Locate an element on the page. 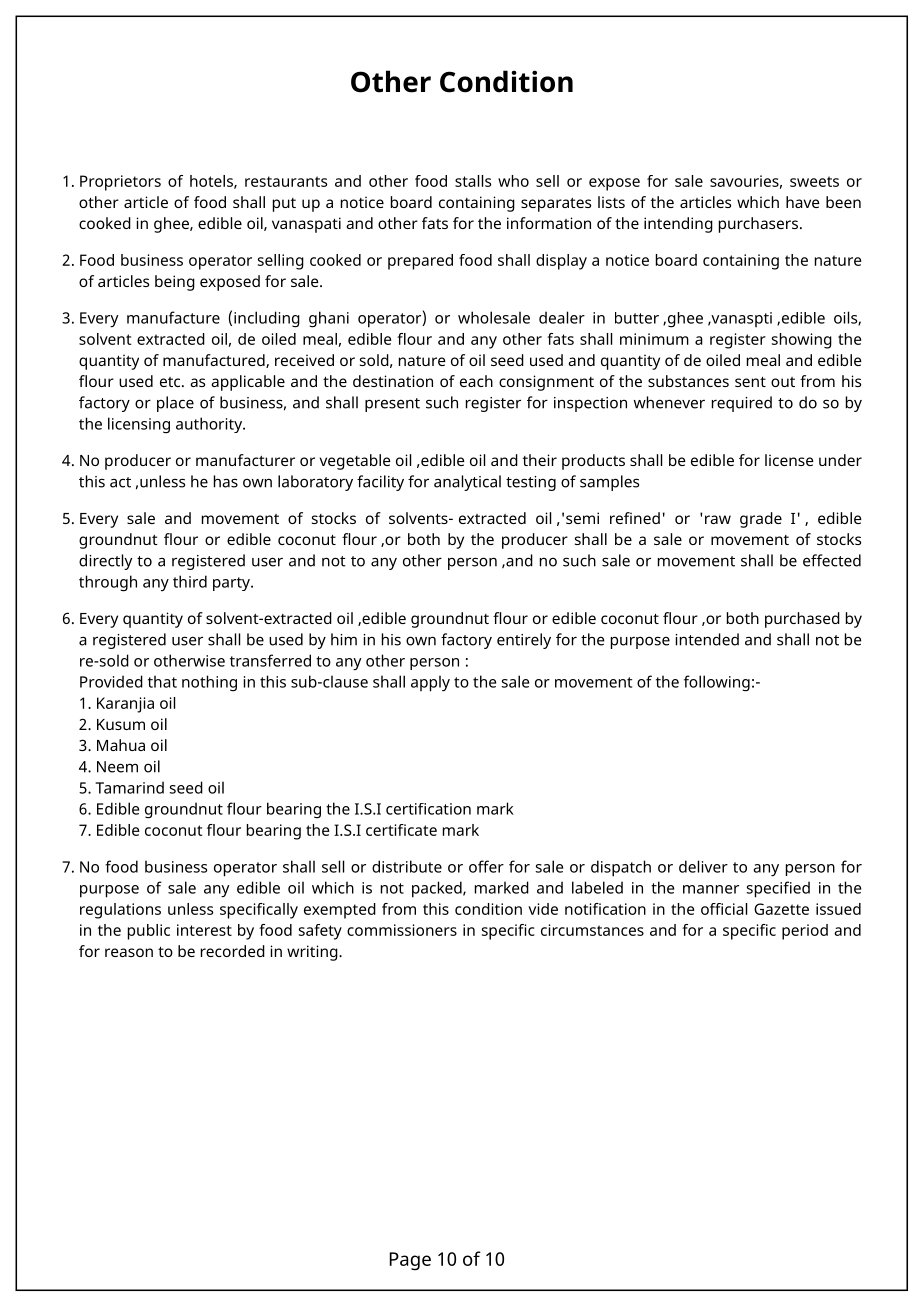 This page has height=1308, width=924. purchasers is located at coordinates (758, 225).
